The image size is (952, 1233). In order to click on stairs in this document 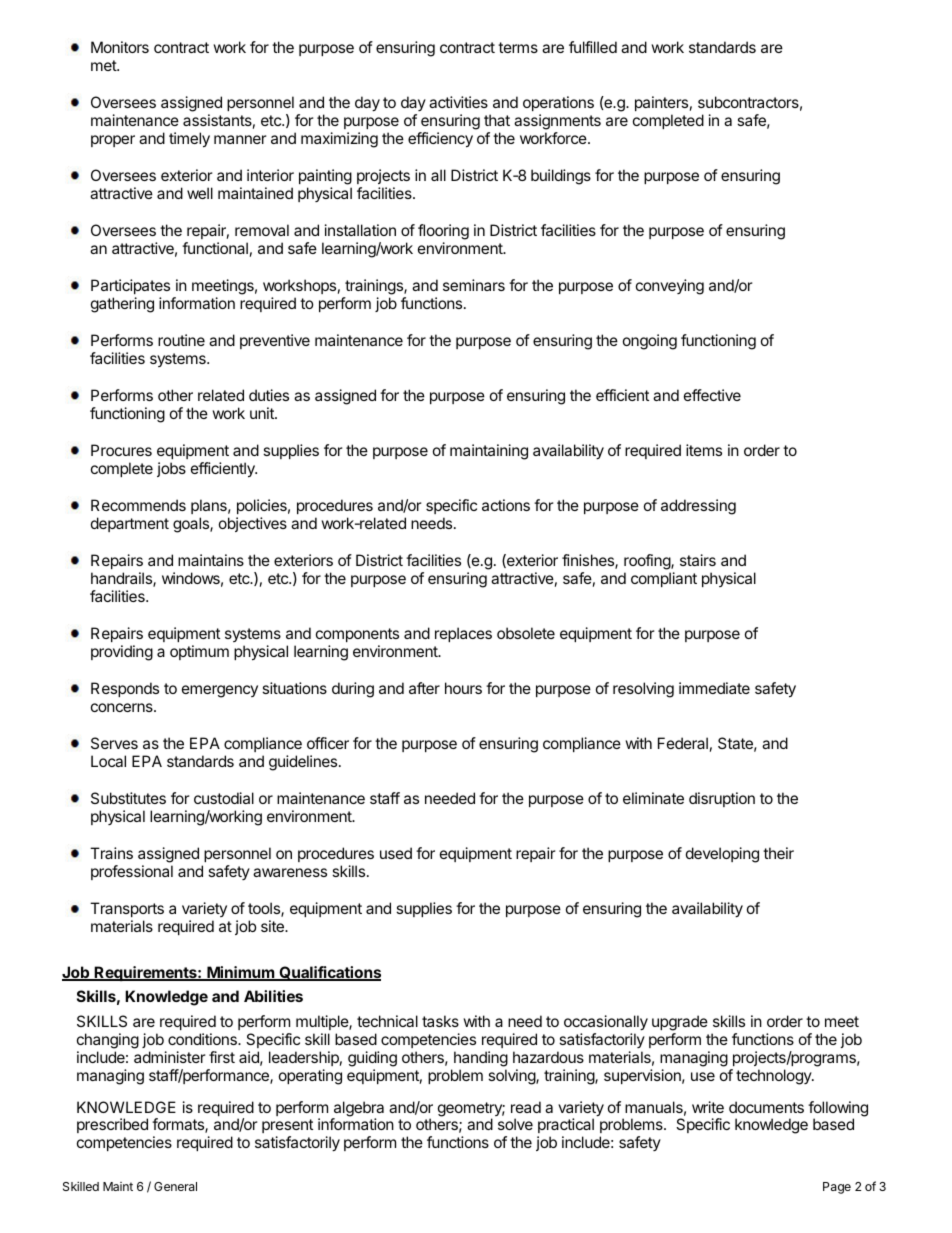, I will do `click(698, 560)`.
